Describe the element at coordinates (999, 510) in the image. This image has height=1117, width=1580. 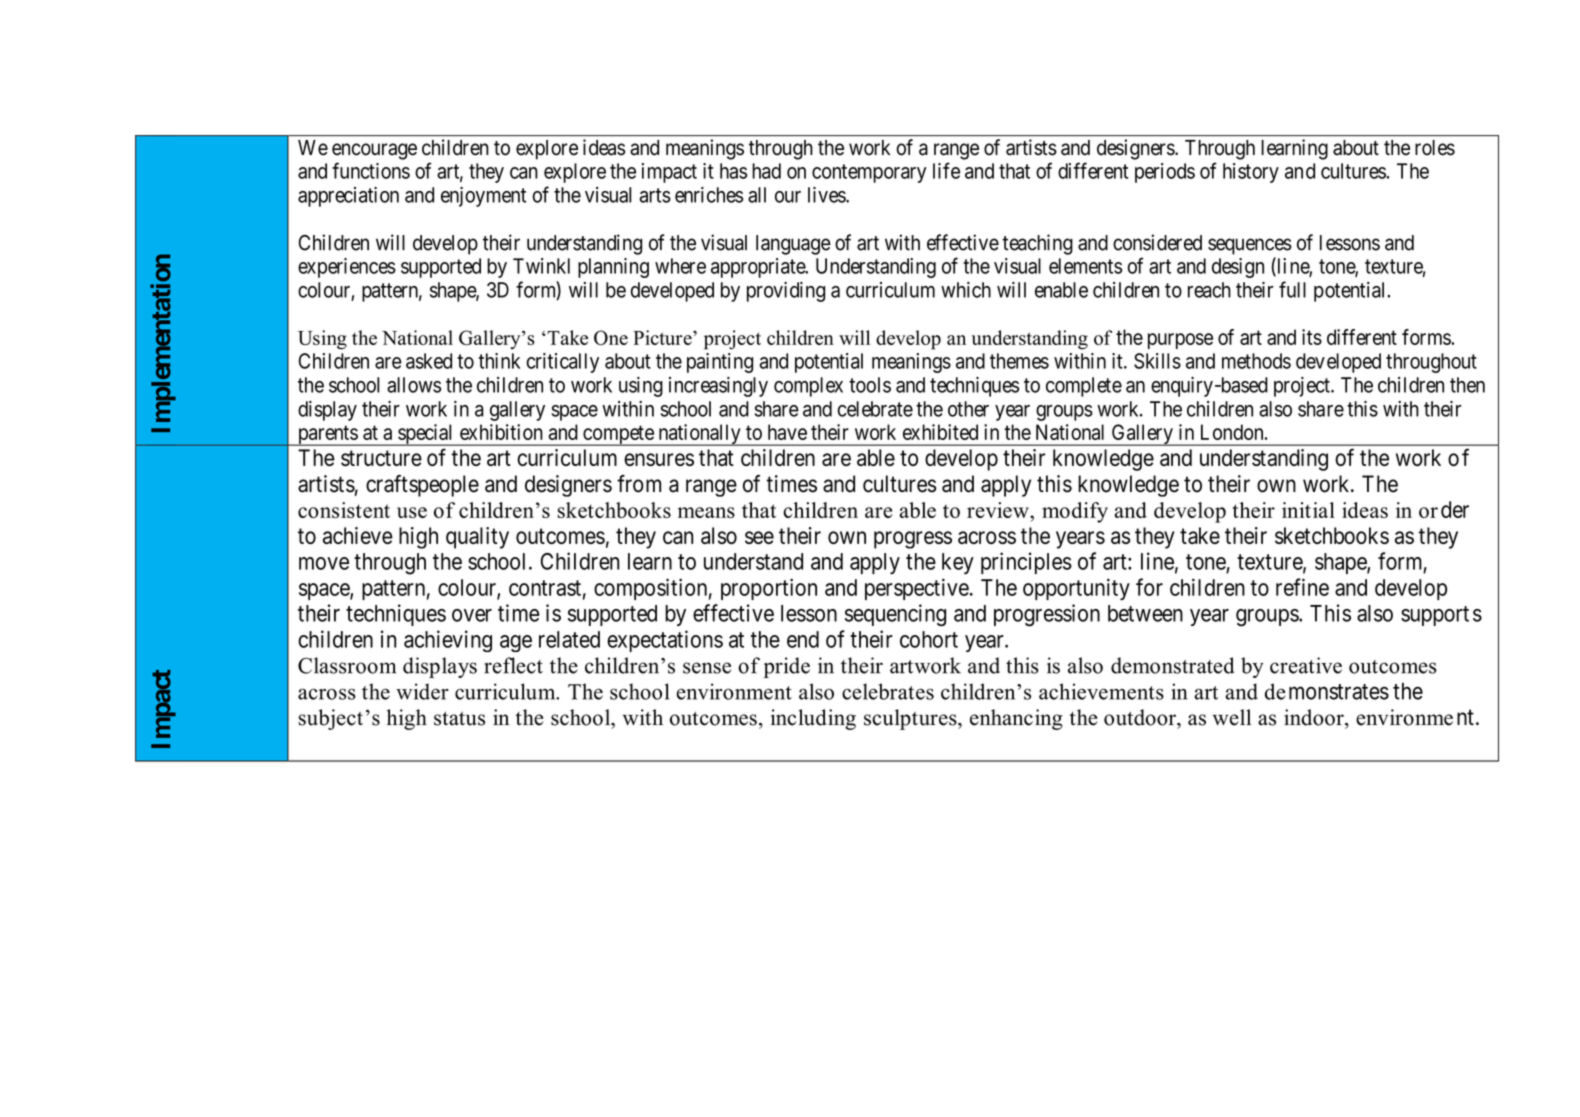
I see `review` at that location.
